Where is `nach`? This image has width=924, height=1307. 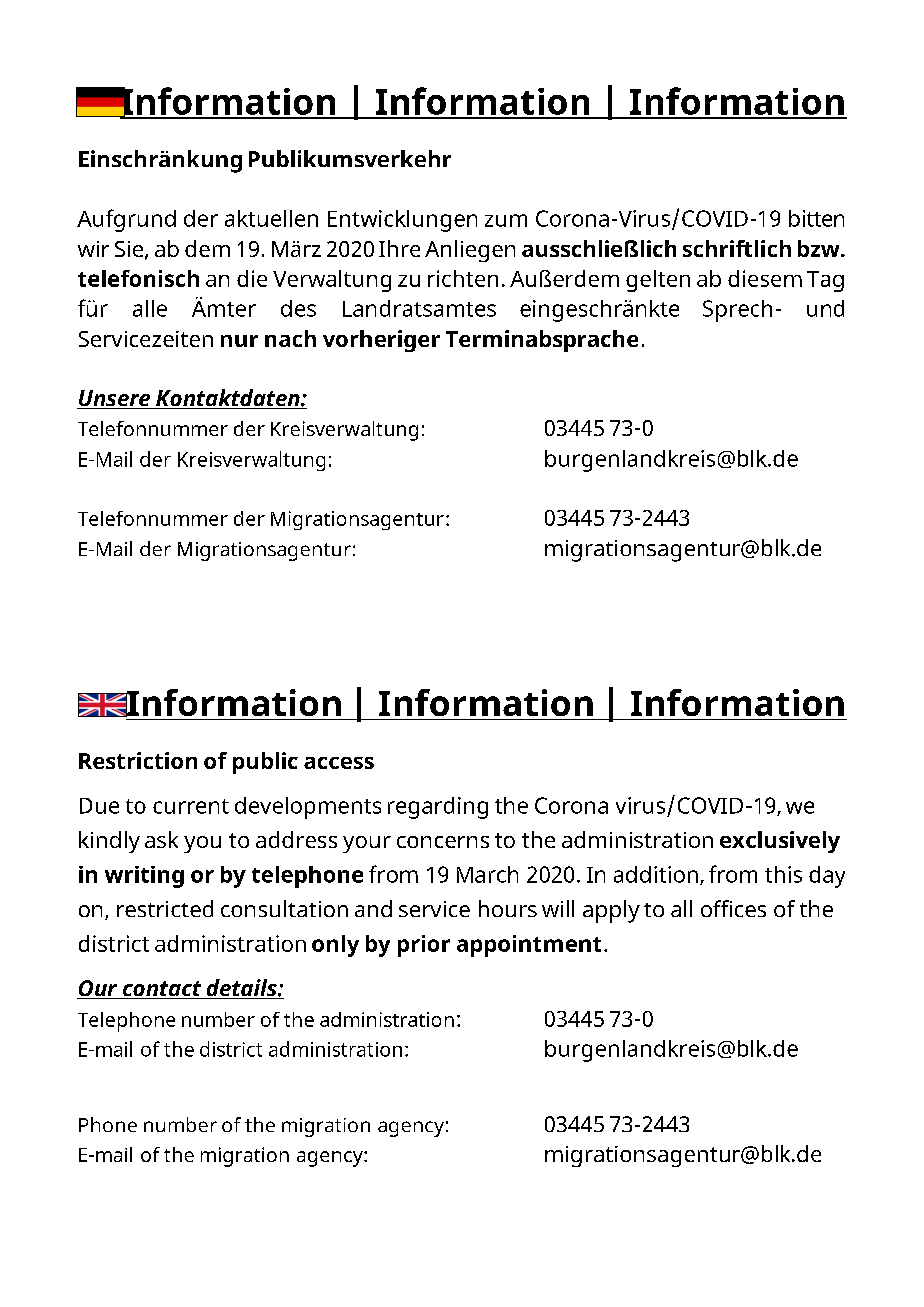
nach is located at coordinates (290, 338).
